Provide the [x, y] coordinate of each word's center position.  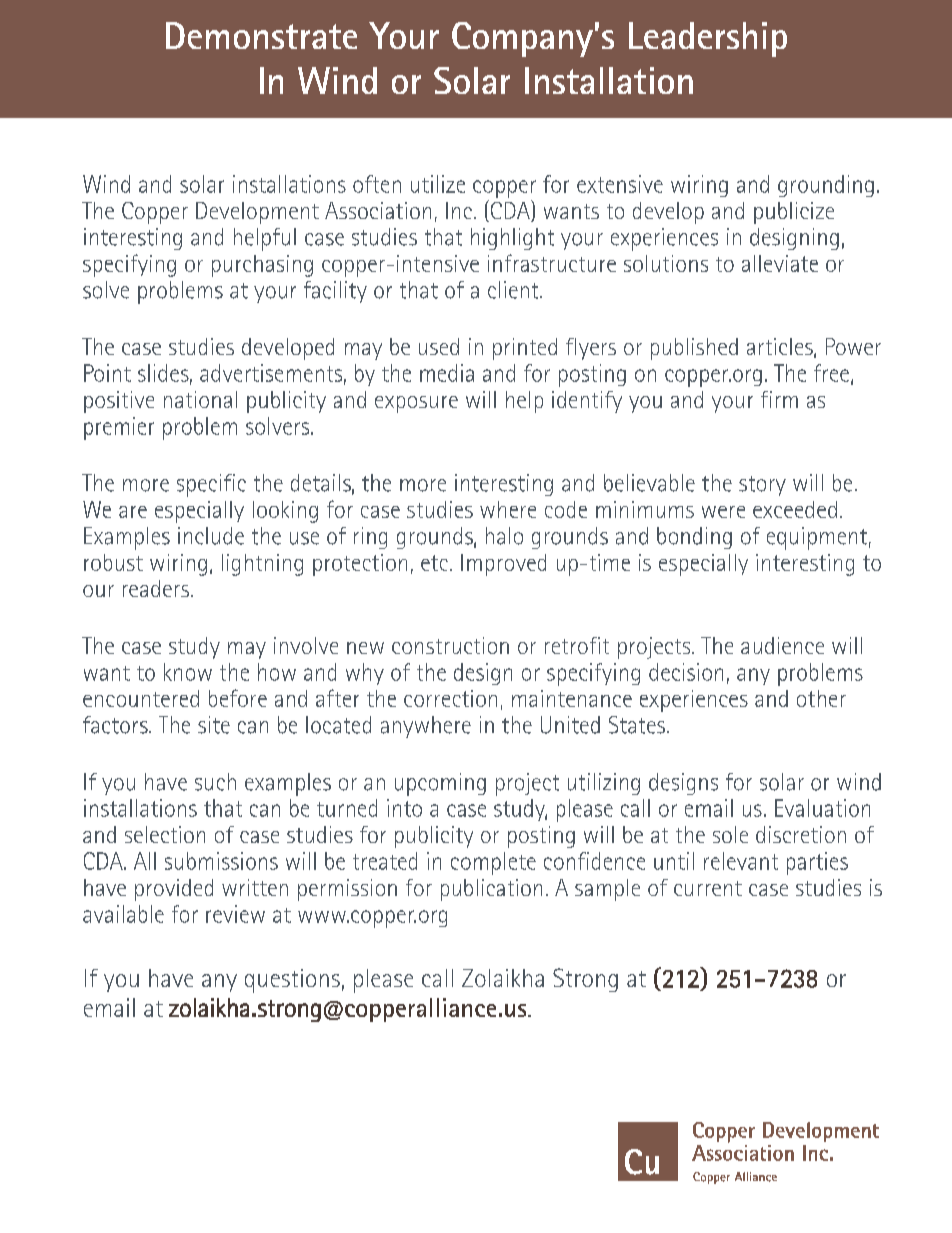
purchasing [262, 266]
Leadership [708, 39]
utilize [438, 184]
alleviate [780, 263]
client [514, 290]
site [214, 725]
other [821, 698]
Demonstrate [261, 35]
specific [211, 485]
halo [504, 536]
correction [450, 698]
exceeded [795, 509]
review [235, 914]
